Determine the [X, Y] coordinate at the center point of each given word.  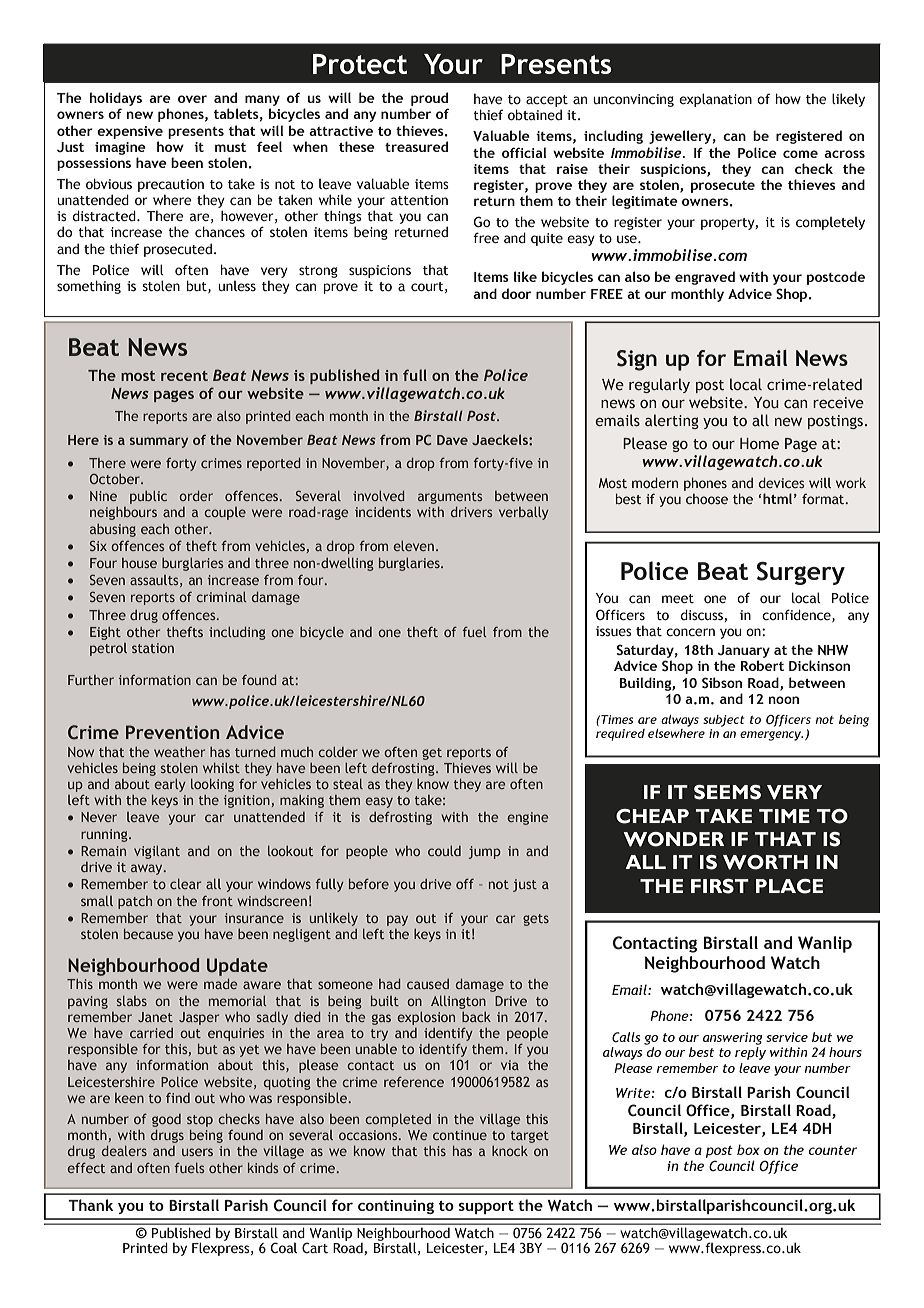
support [486, 1207]
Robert [762, 665]
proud [429, 99]
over [192, 99]
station [153, 648]
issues [614, 631]
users [197, 1152]
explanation [715, 100]
